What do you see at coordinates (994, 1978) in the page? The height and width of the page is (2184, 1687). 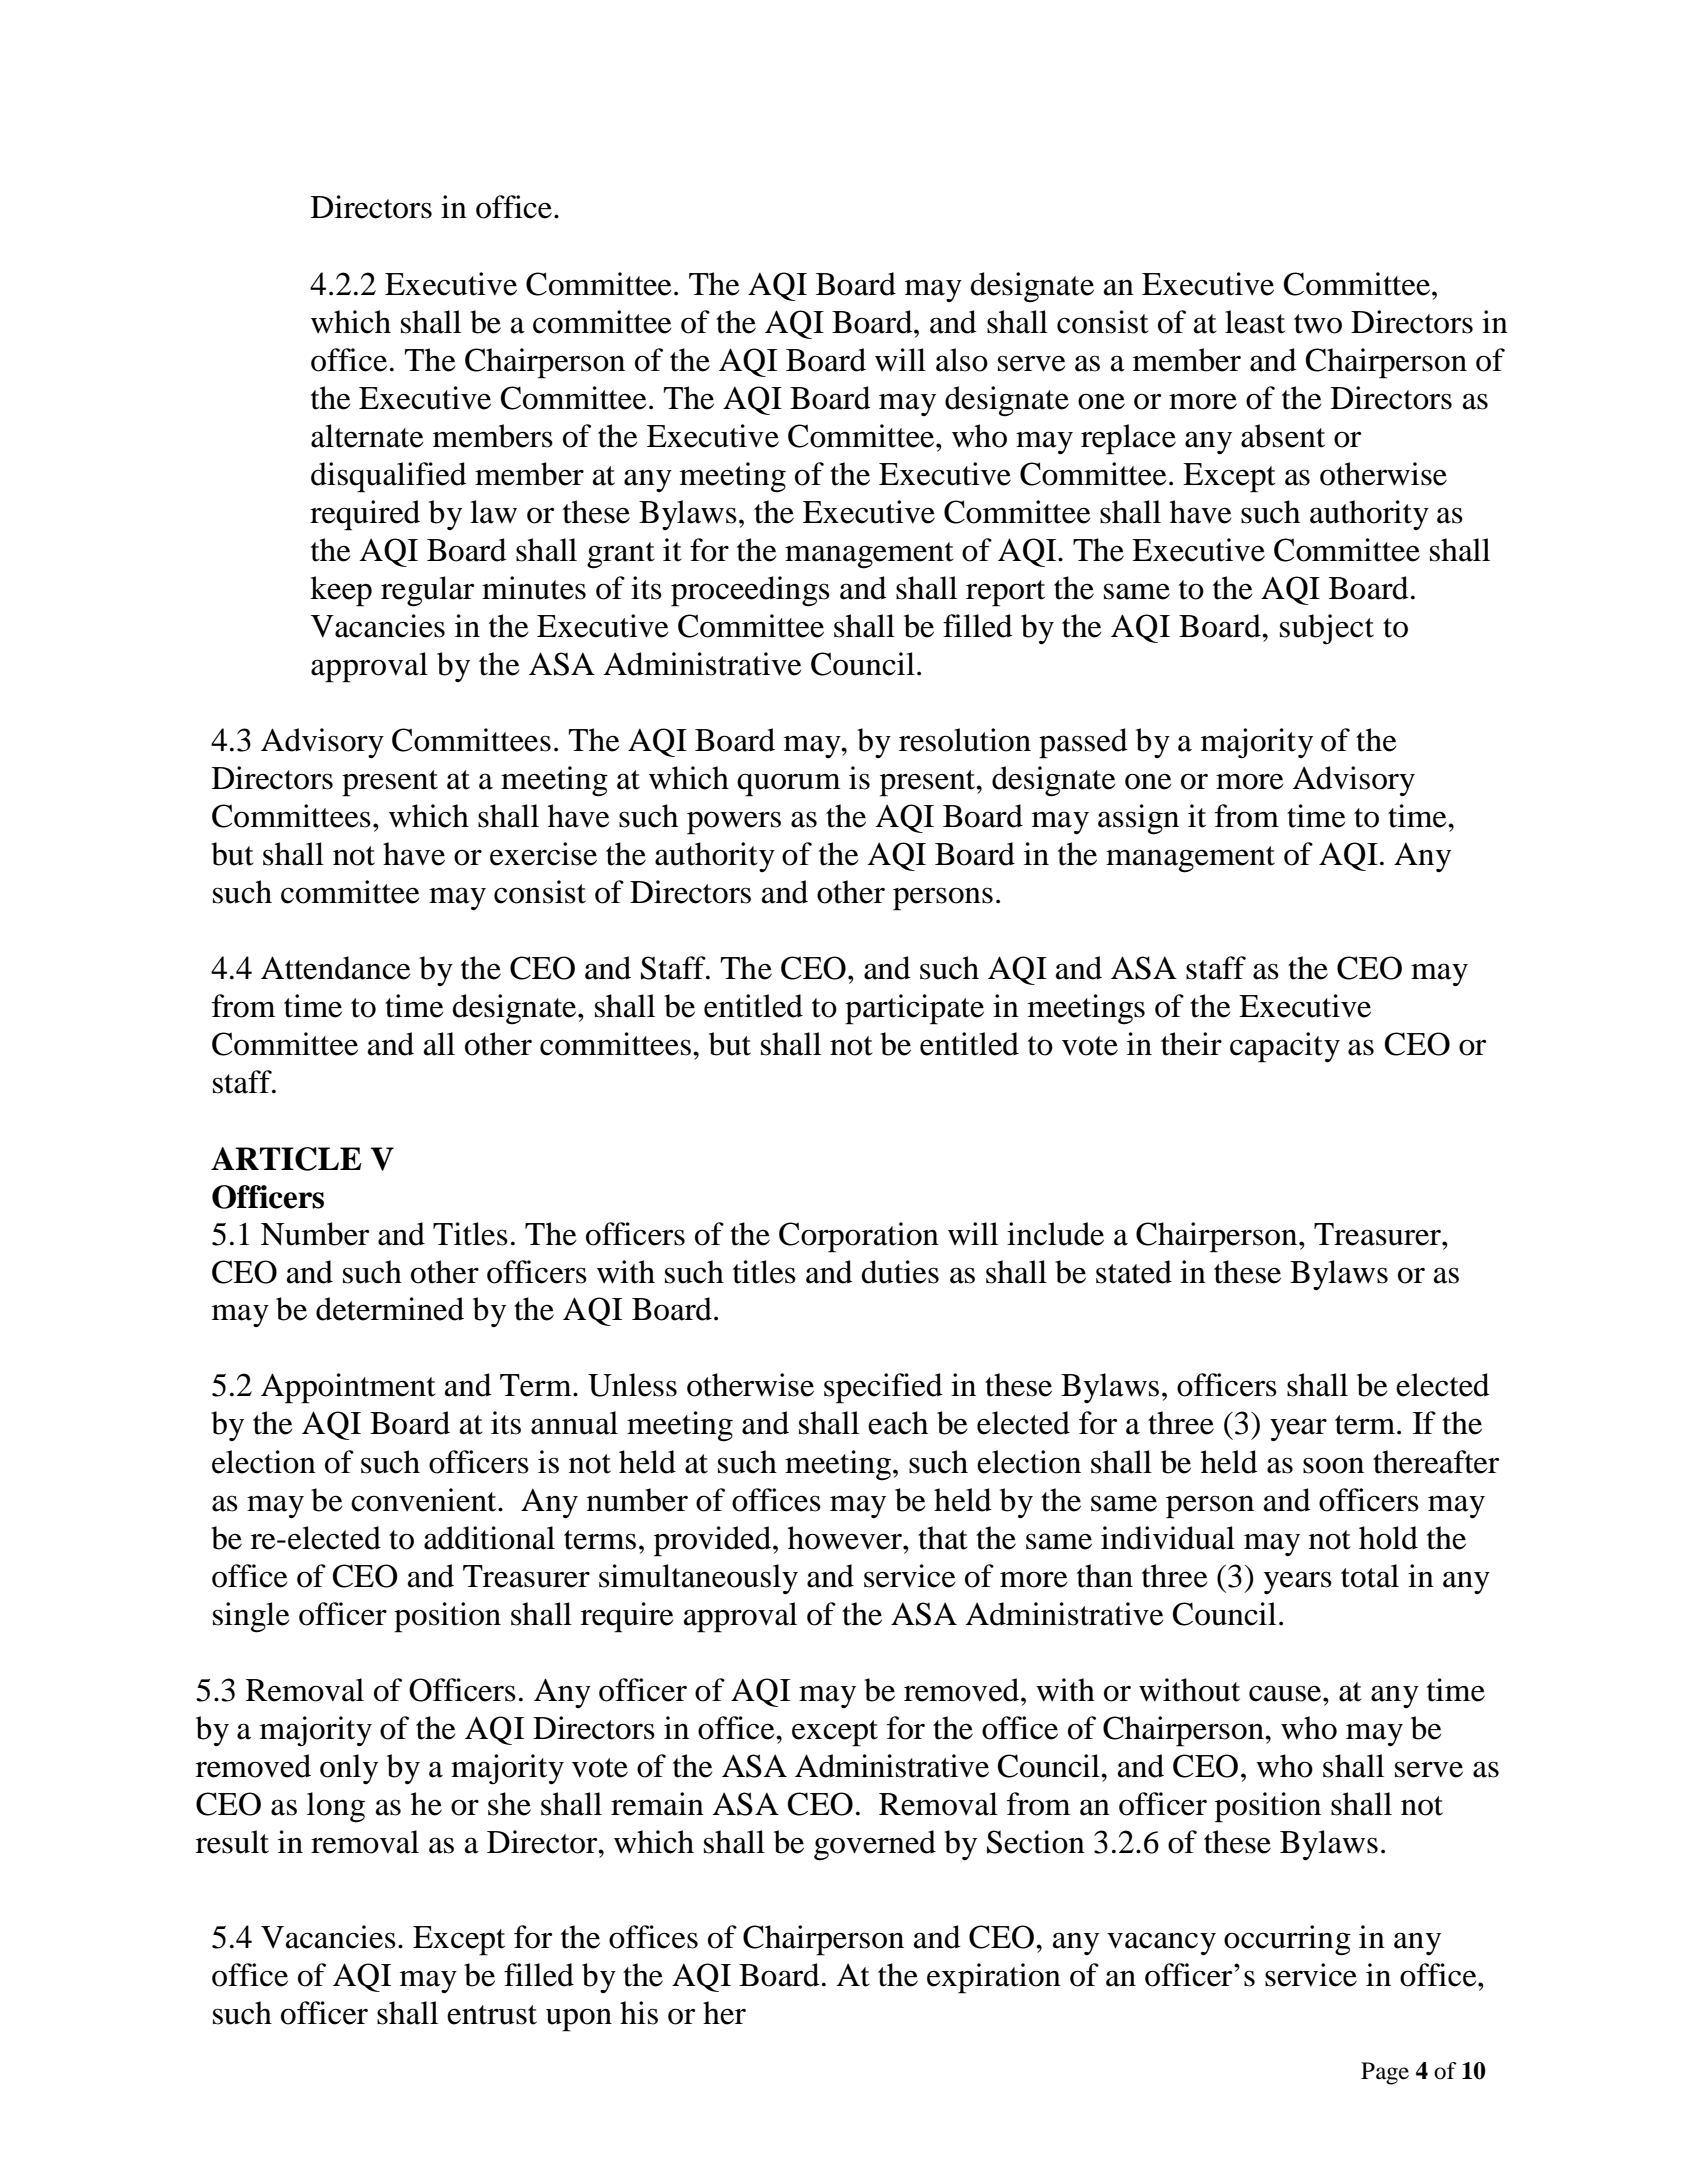 I see `expiration` at bounding box center [994, 1978].
